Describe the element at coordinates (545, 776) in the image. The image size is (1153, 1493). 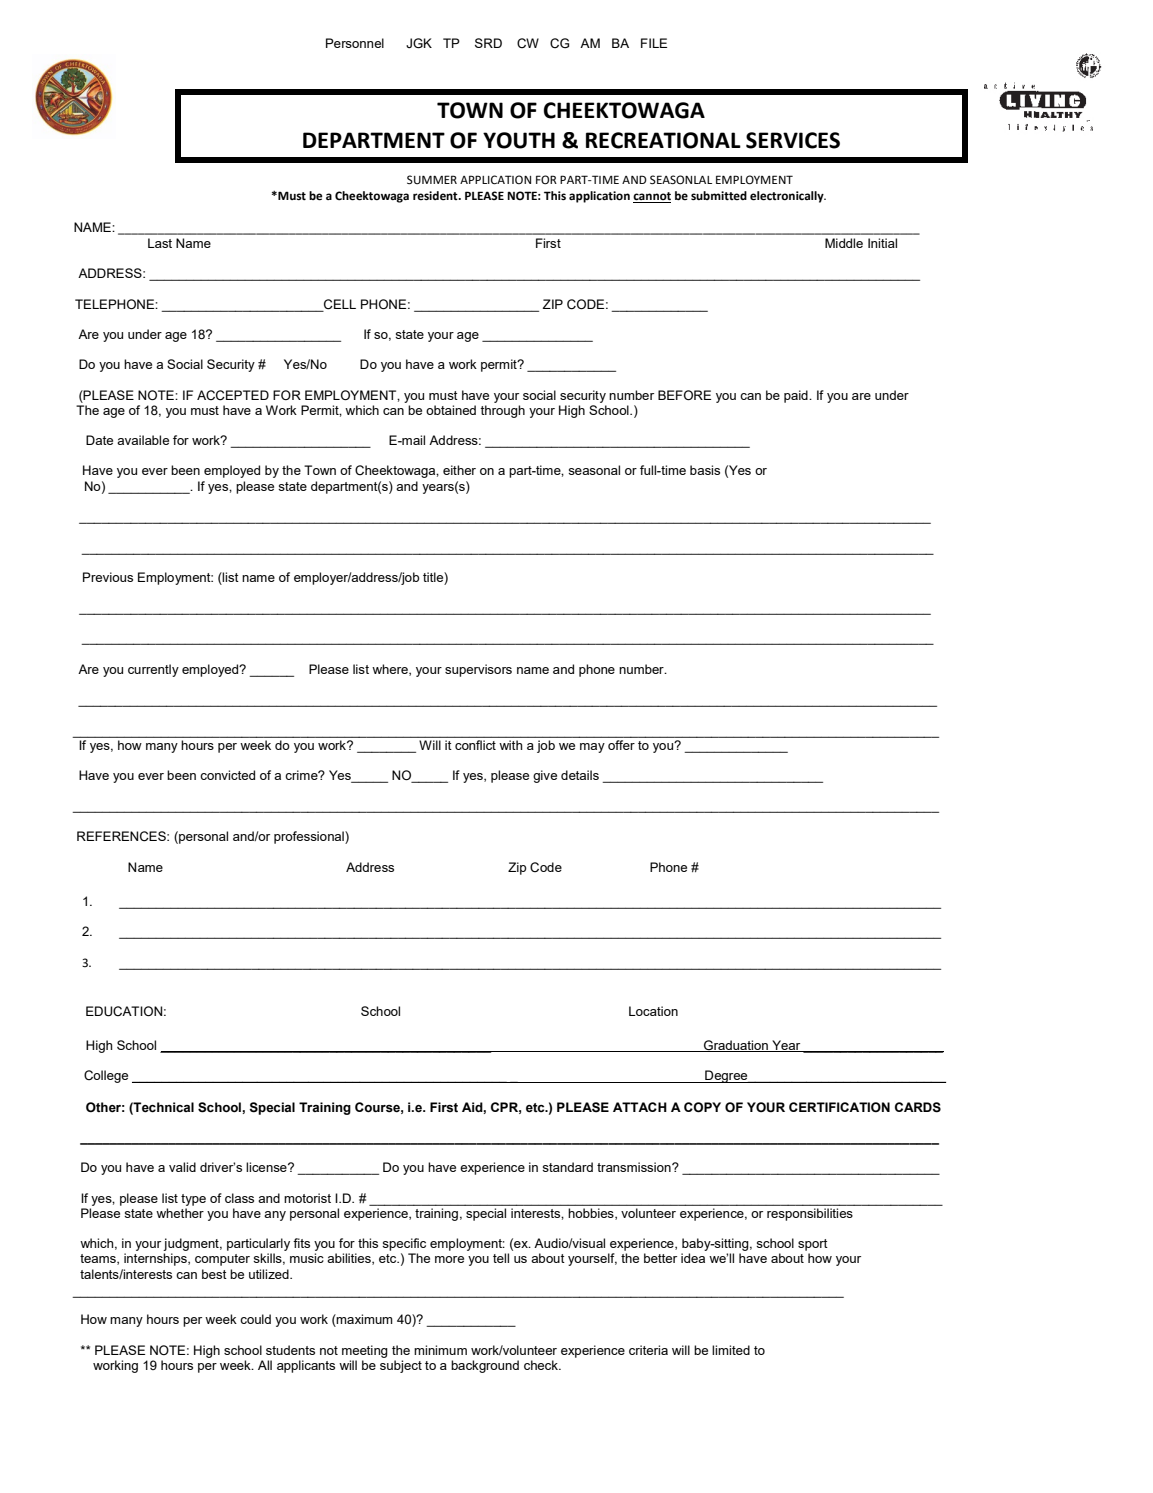
I see `give` at that location.
